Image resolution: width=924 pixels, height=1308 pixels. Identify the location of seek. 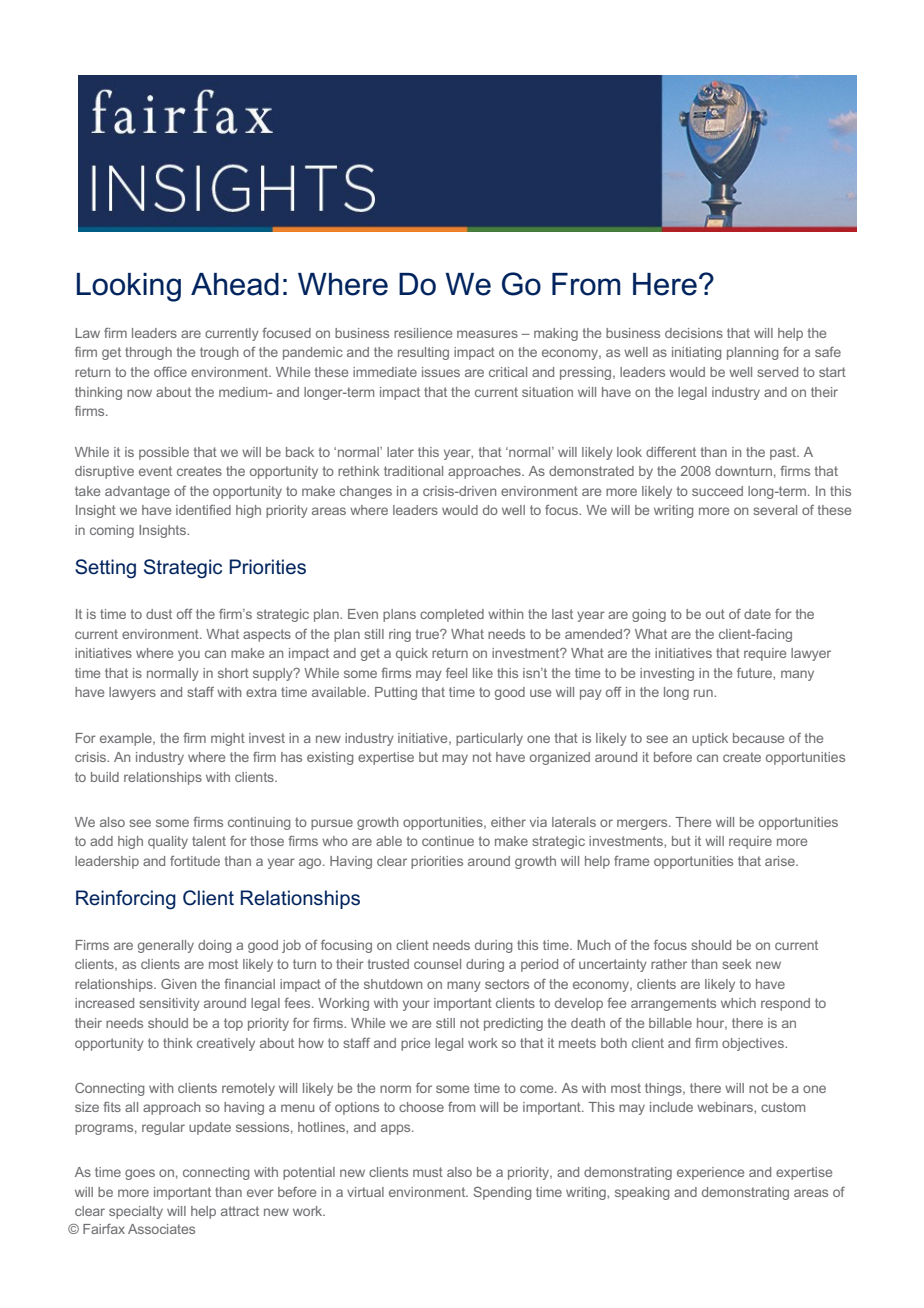
(737, 964).
